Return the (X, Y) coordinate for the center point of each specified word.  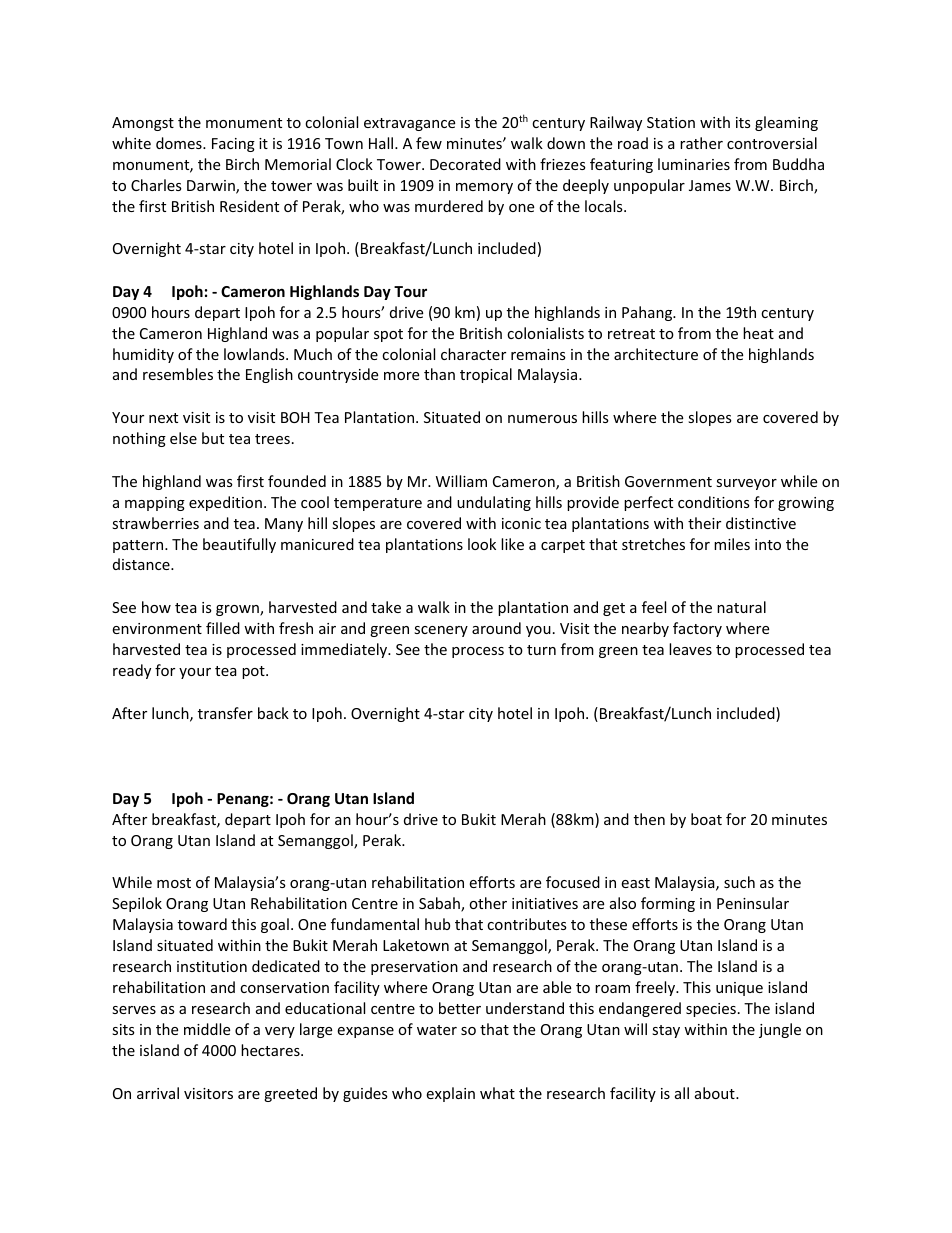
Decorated (465, 164)
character (473, 354)
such (739, 882)
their (704, 523)
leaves (690, 649)
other (488, 903)
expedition (225, 503)
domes (180, 143)
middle (207, 1029)
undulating (494, 503)
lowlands (255, 354)
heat (758, 333)
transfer (225, 713)
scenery (441, 631)
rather (701, 143)
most (174, 883)
